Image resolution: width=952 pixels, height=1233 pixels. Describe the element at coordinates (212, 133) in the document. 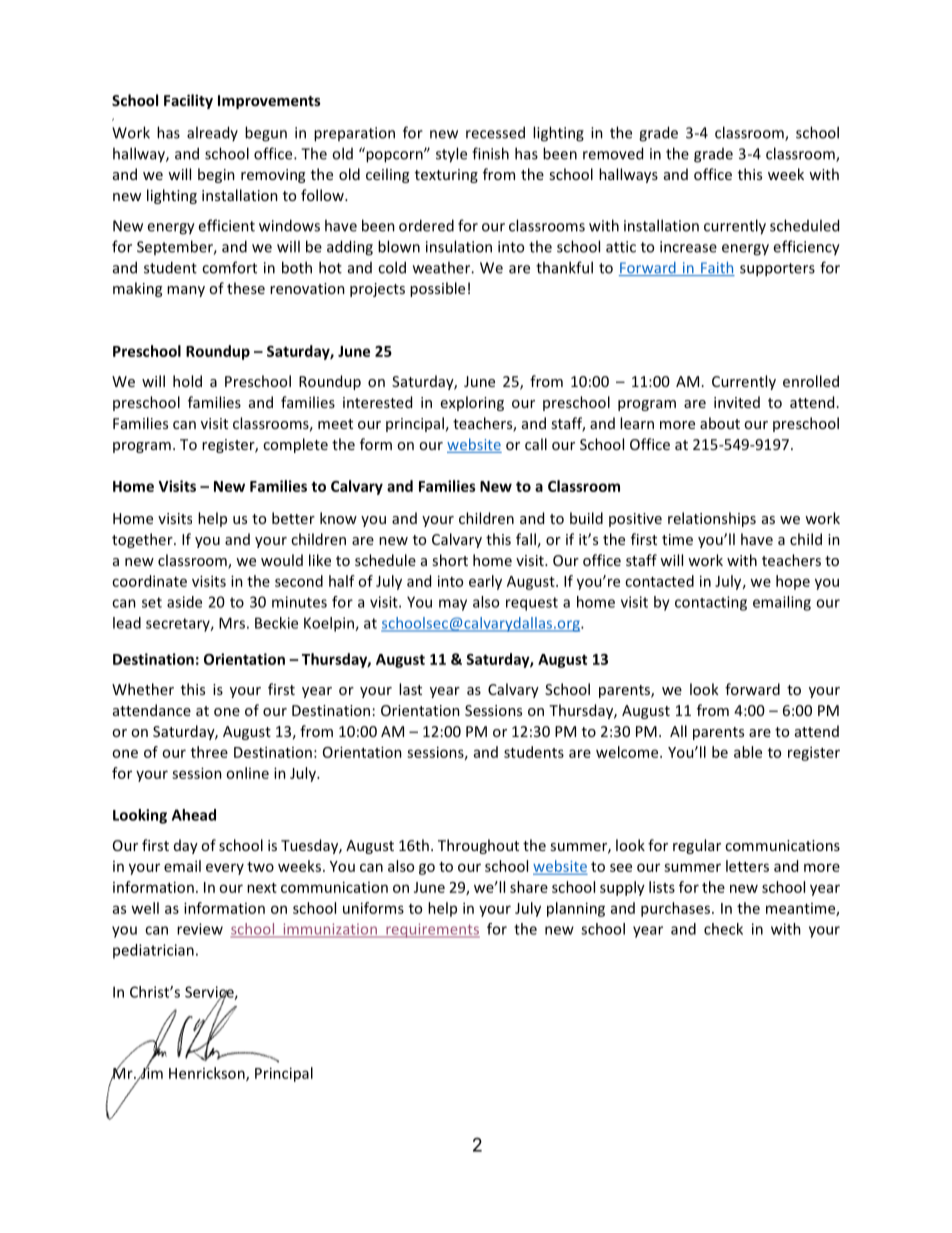

I see `already` at that location.
